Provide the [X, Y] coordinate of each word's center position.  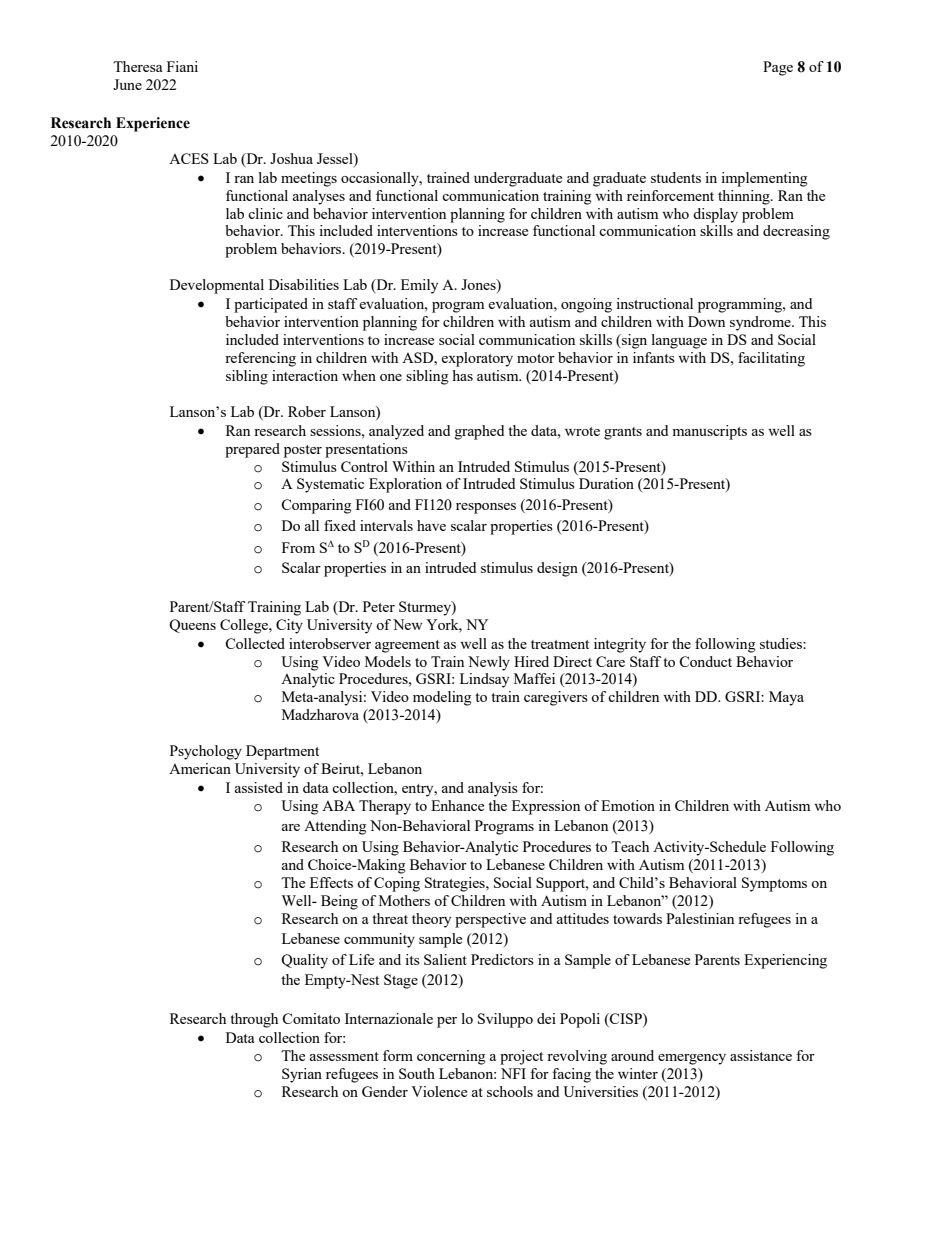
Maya [786, 698]
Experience [153, 124]
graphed [479, 432]
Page [778, 68]
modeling [442, 698]
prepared [252, 450]
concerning [451, 1057]
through [254, 1020]
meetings [309, 179]
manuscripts [709, 432]
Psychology [206, 752]
